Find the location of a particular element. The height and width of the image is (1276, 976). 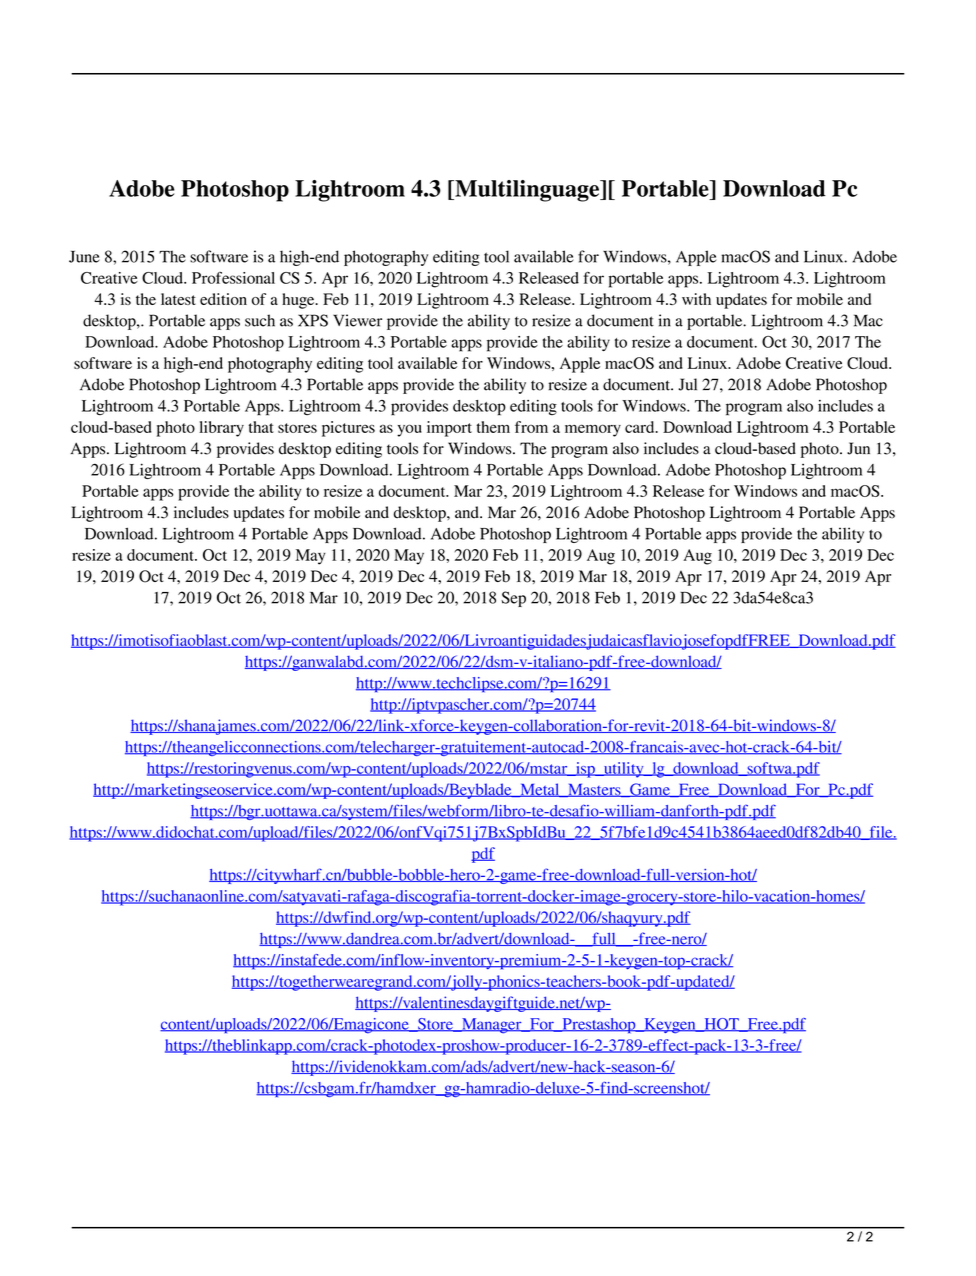

latest is located at coordinates (178, 299).
